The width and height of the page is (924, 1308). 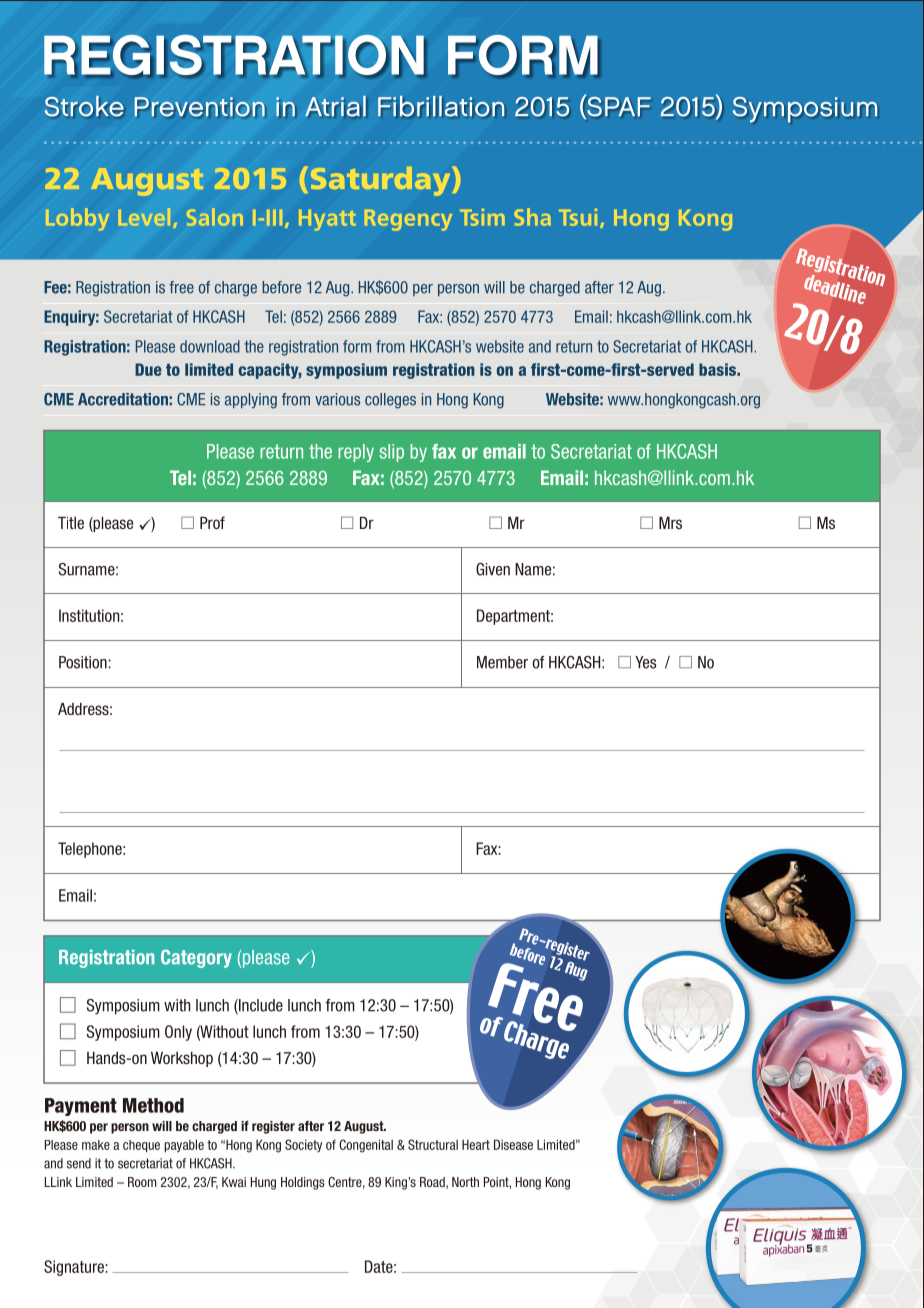 What do you see at coordinates (200, 107) in the page?
I see `Prevention` at bounding box center [200, 107].
